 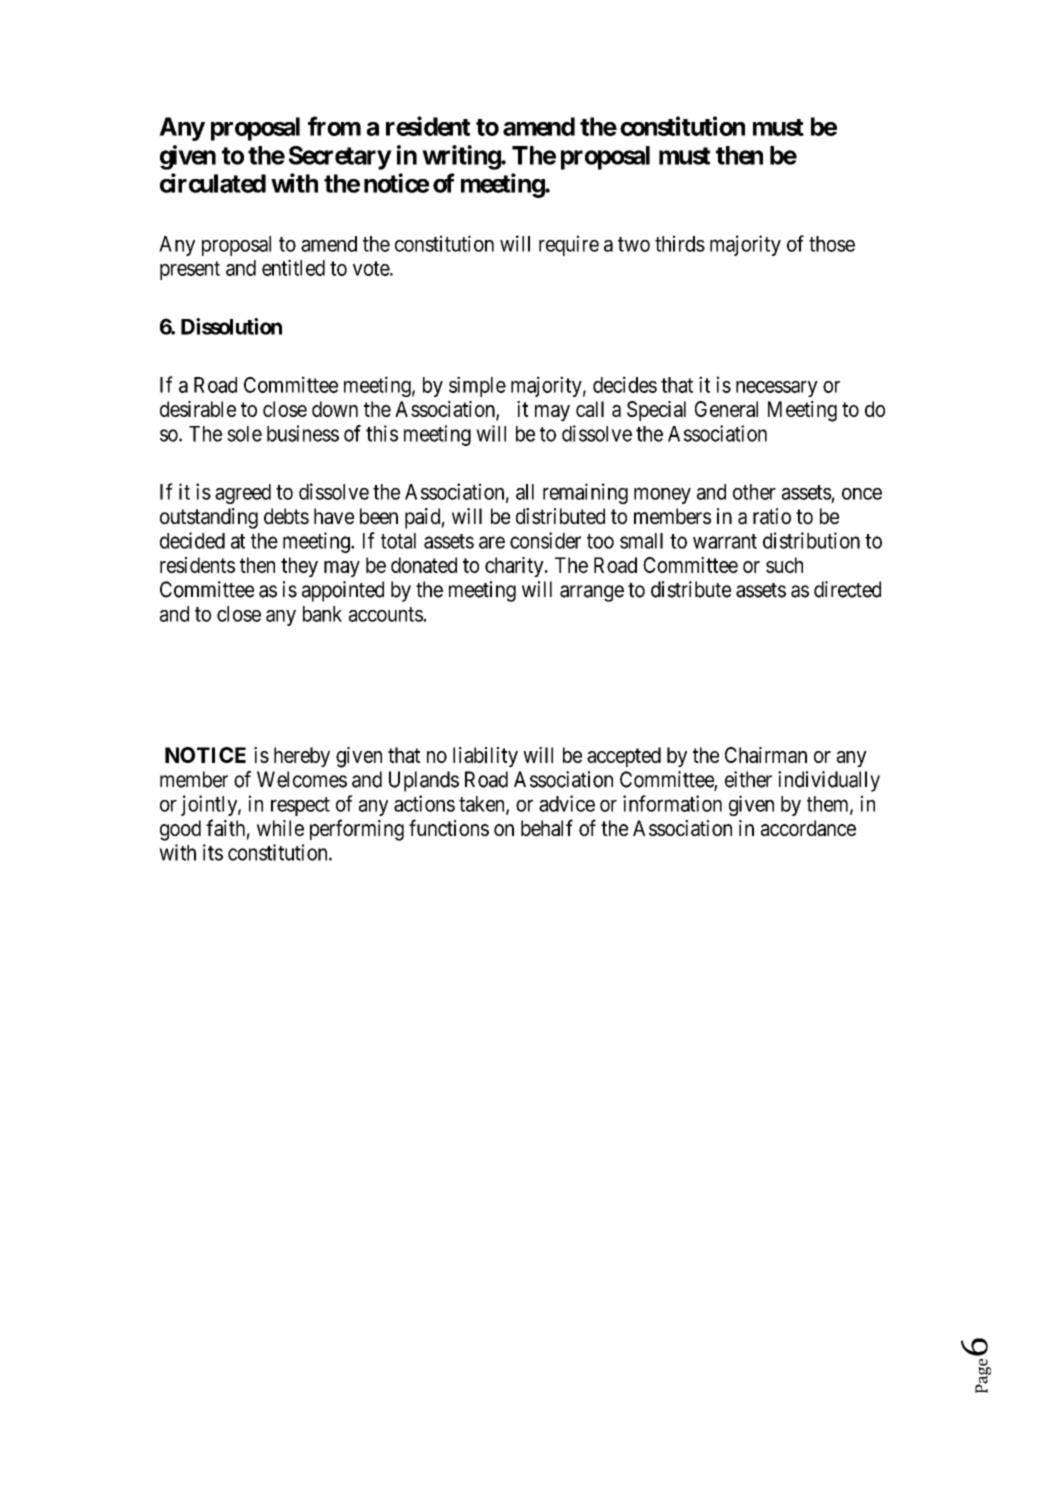 I want to click on charity, so click(x=515, y=567).
